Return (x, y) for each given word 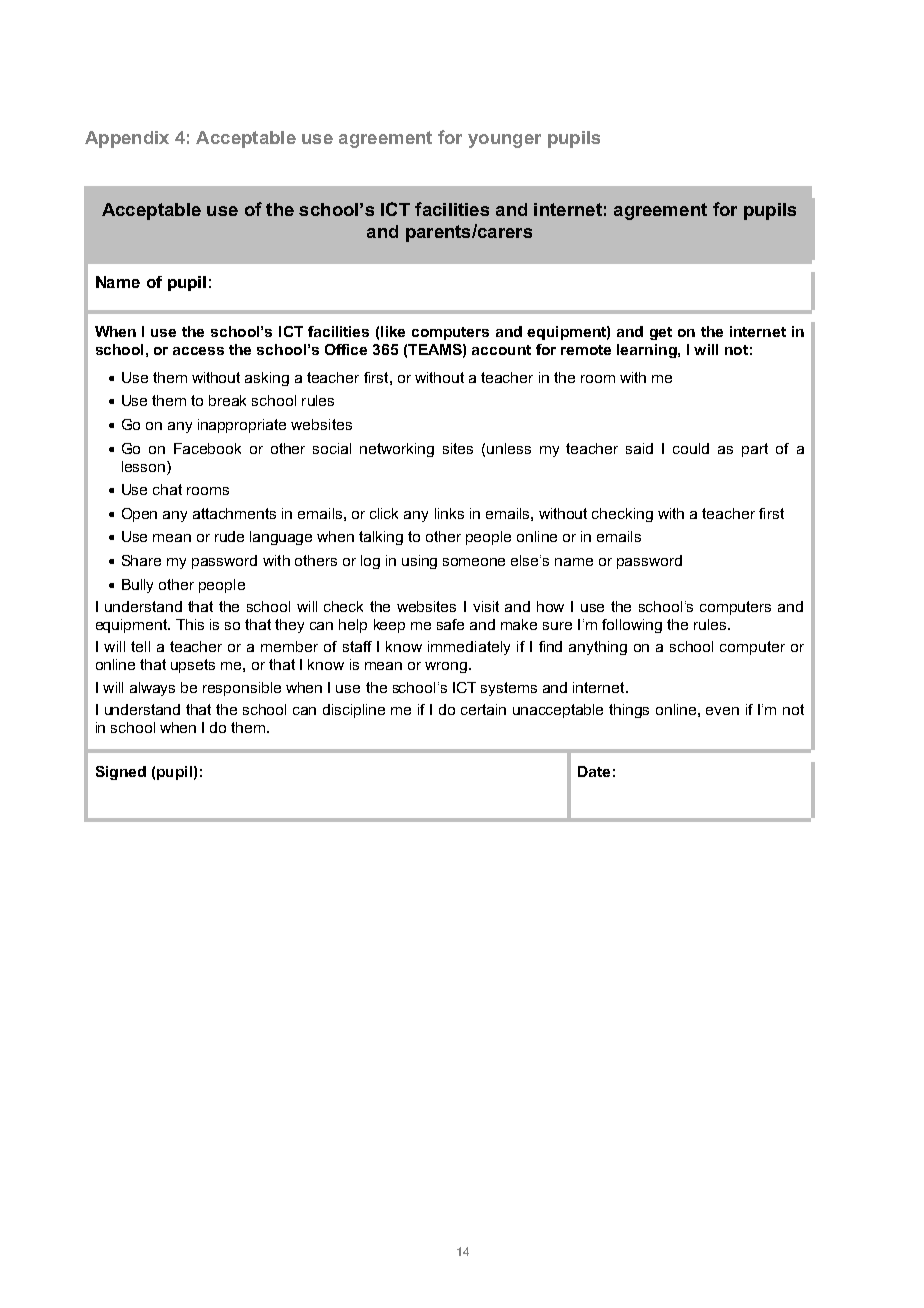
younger (504, 141)
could (691, 448)
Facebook (207, 448)
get (661, 333)
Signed (121, 773)
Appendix (127, 139)
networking (397, 450)
